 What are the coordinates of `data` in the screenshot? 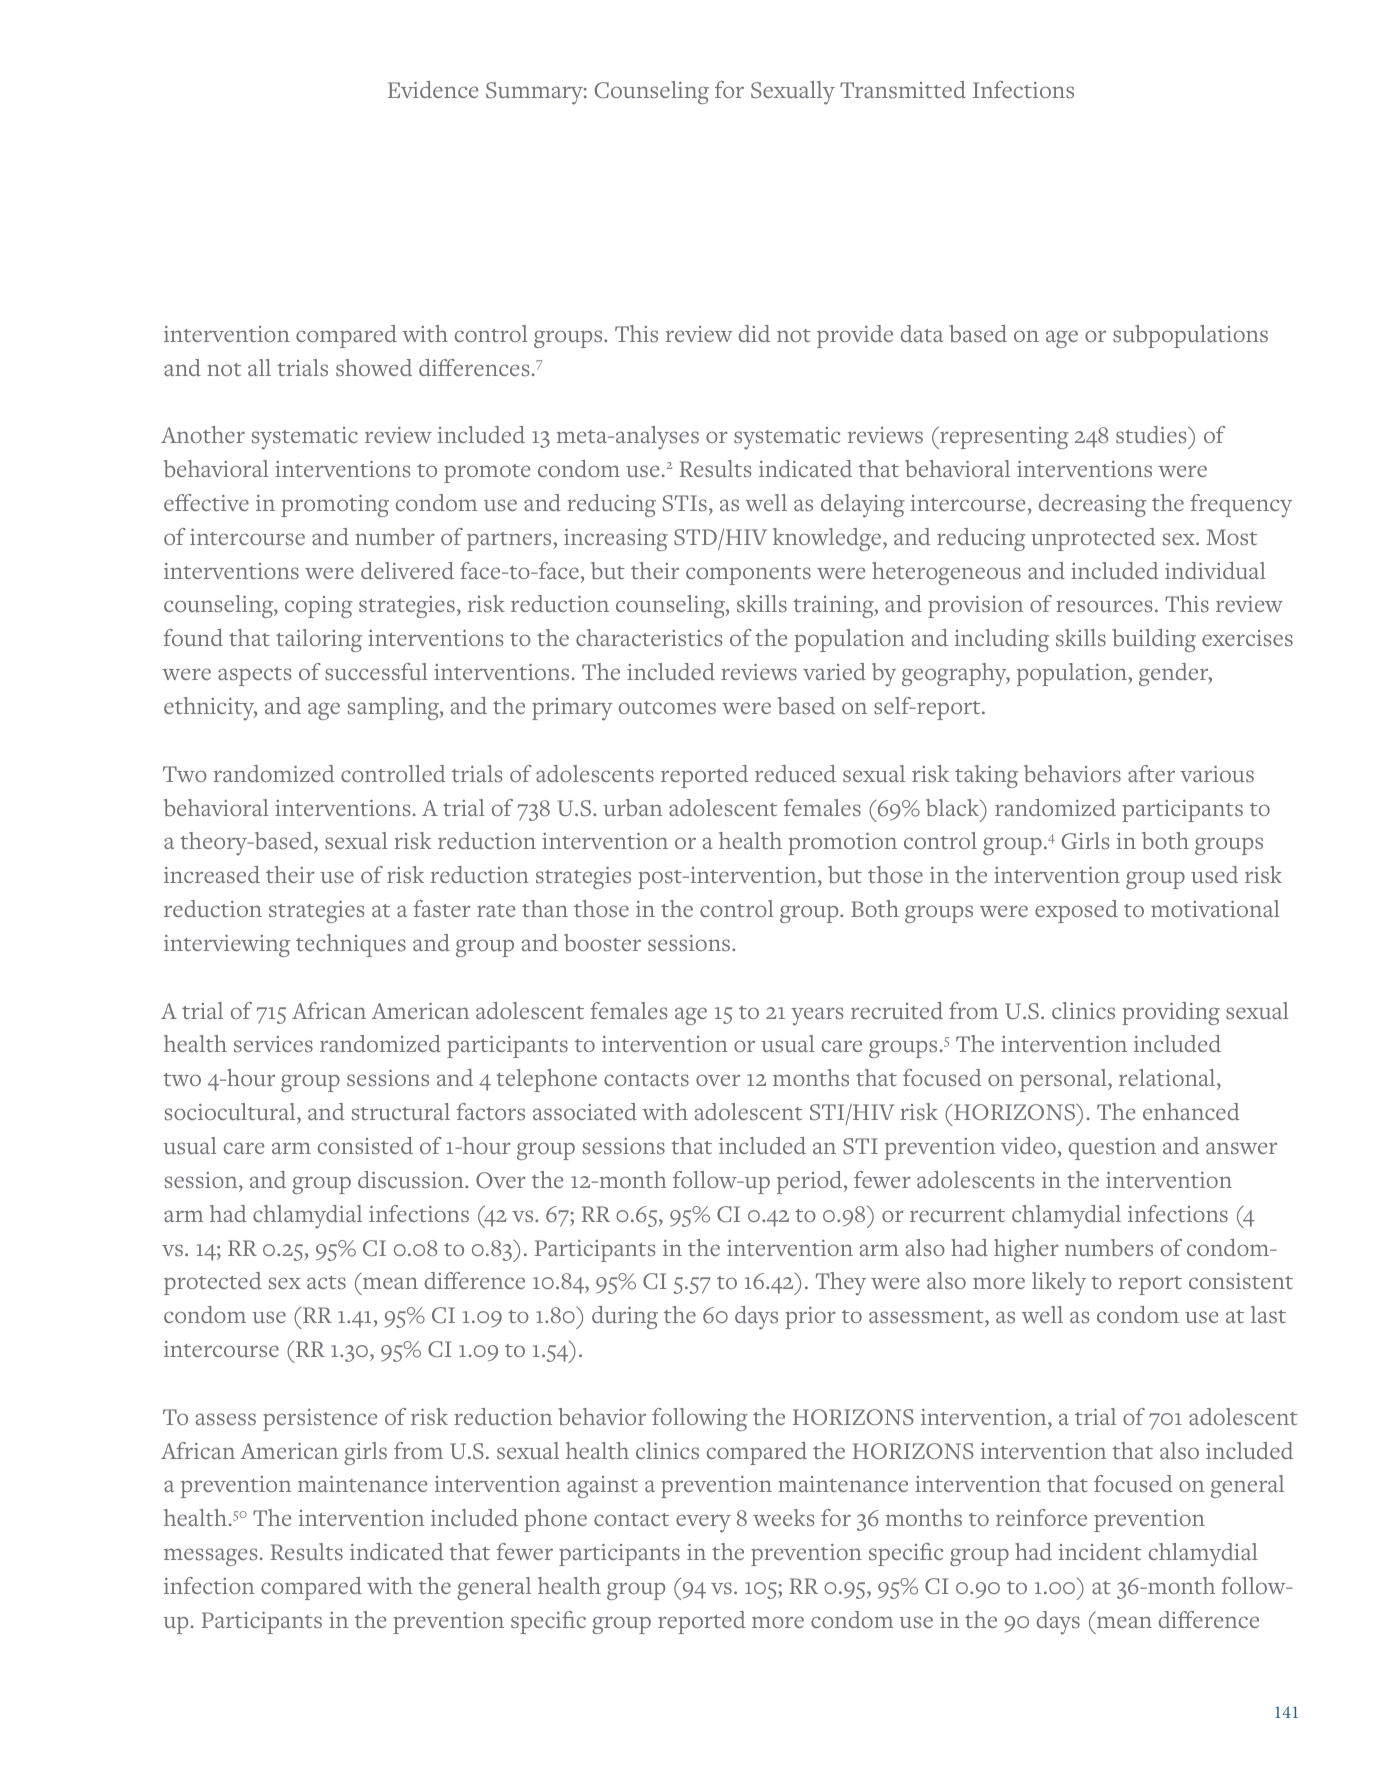 It's located at (921, 333).
